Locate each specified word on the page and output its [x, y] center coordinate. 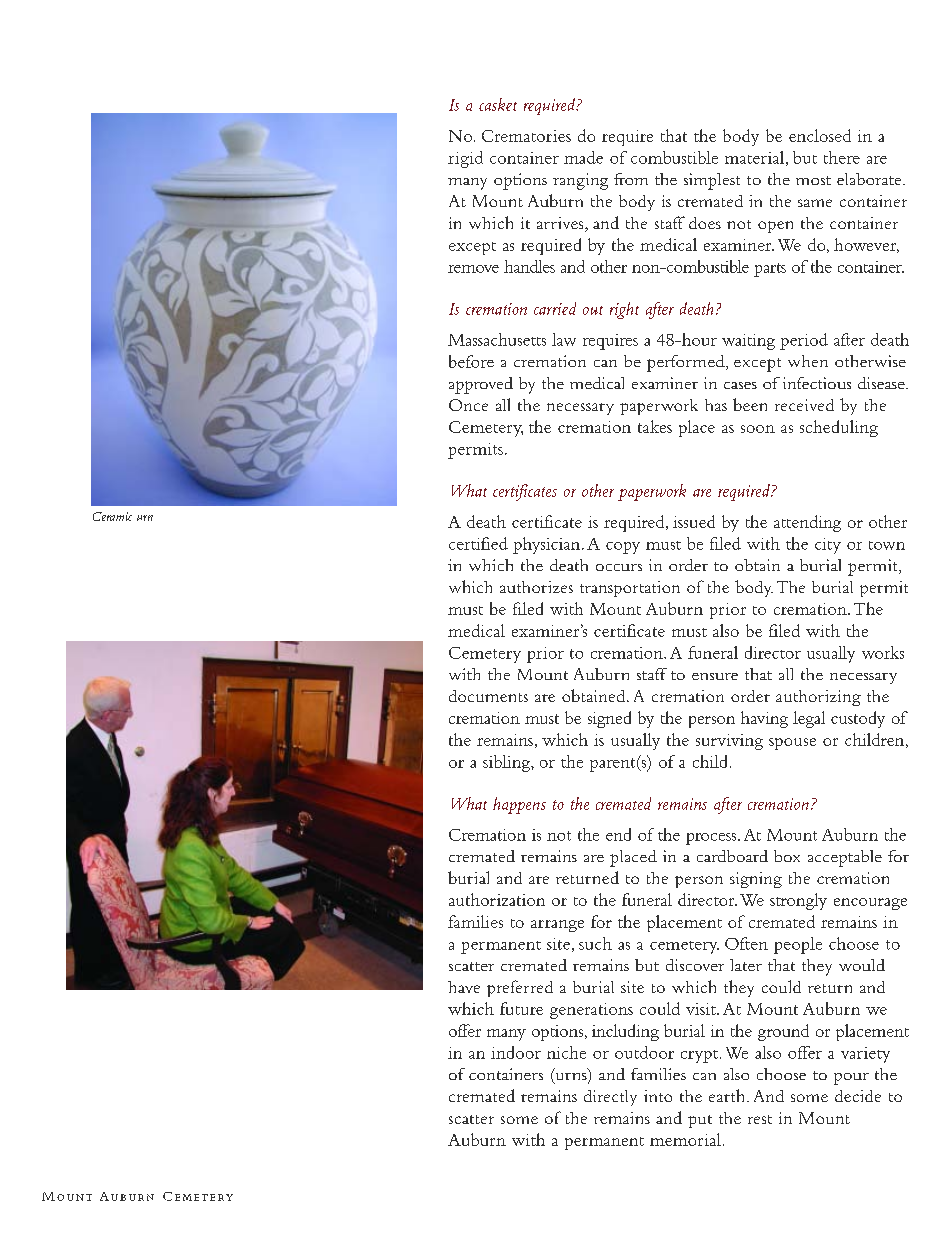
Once [468, 405]
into [658, 1096]
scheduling [839, 428]
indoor [516, 1052]
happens [519, 805]
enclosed [820, 135]
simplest [712, 181]
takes [655, 426]
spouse [792, 744]
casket [498, 104]
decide [858, 1096]
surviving [729, 742]
